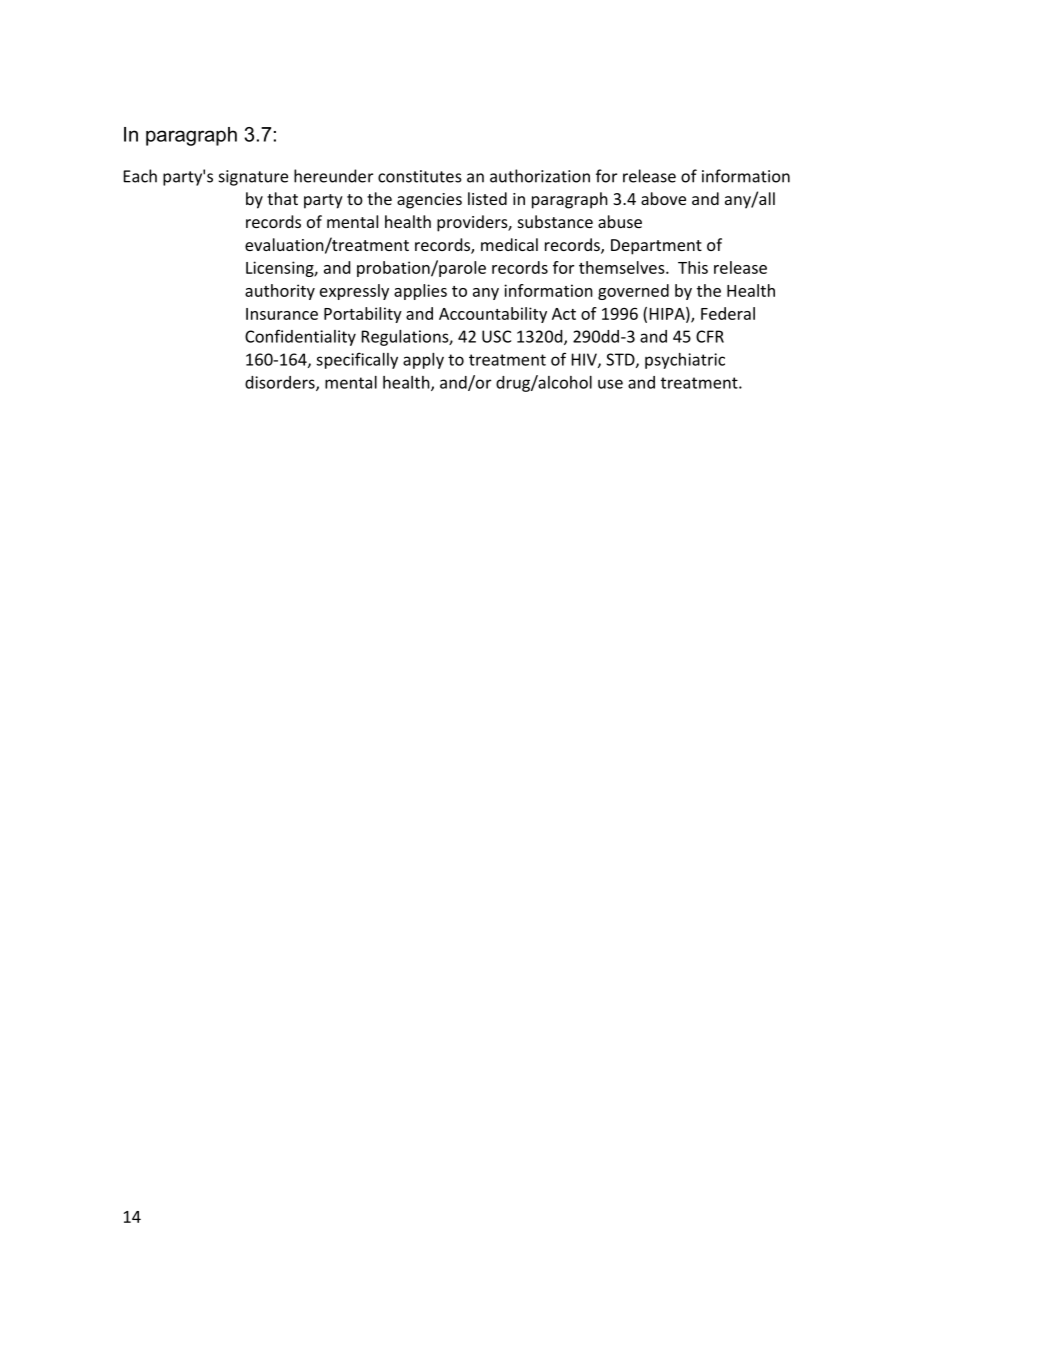  I want to click on medical, so click(509, 244).
